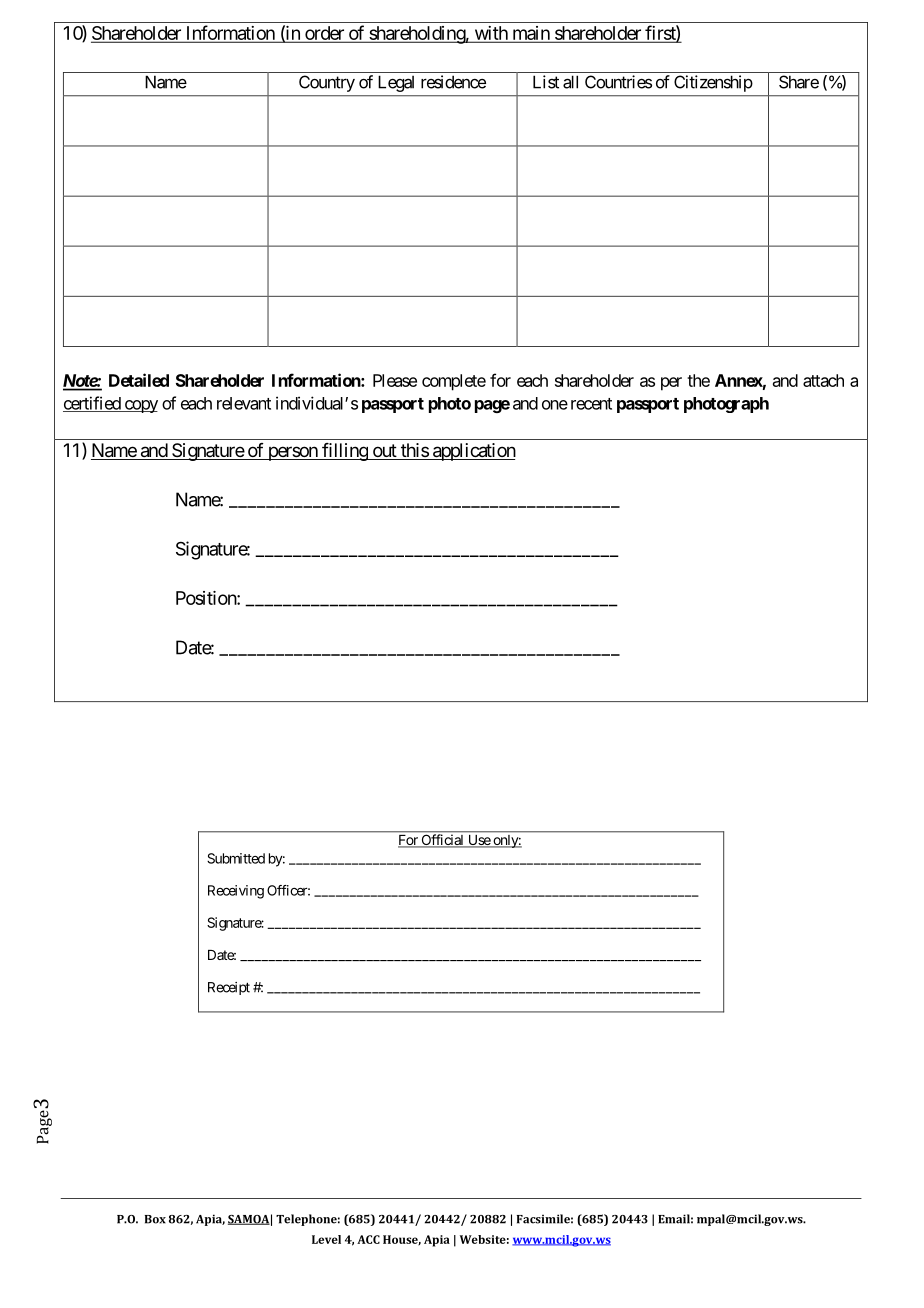 Image resolution: width=924 pixels, height=1308 pixels. What do you see at coordinates (324, 34) in the image?
I see `order` at bounding box center [324, 34].
